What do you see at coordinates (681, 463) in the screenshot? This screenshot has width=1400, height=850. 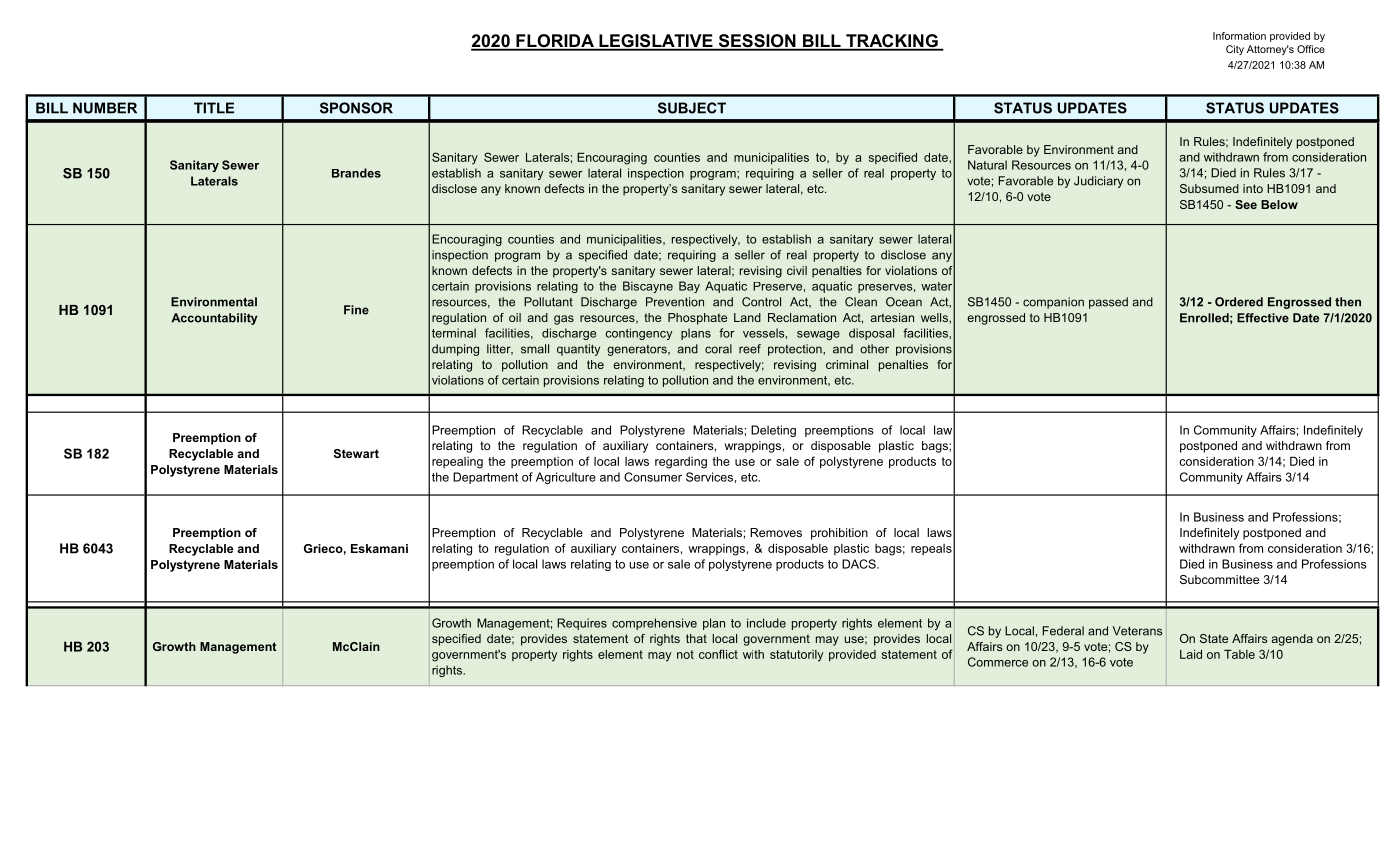 I see `regarding` at bounding box center [681, 463].
